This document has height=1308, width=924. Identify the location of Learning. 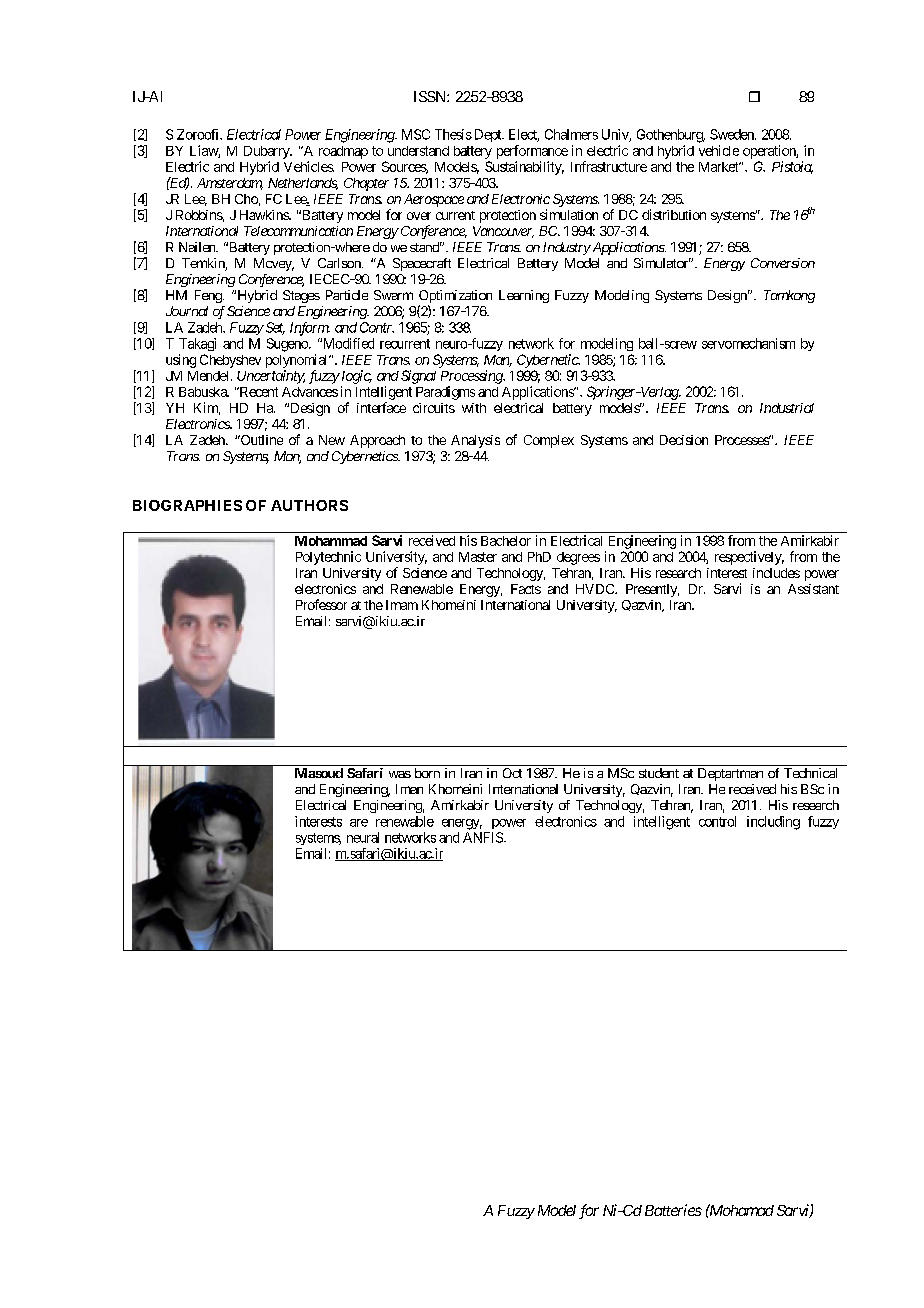
(524, 296).
